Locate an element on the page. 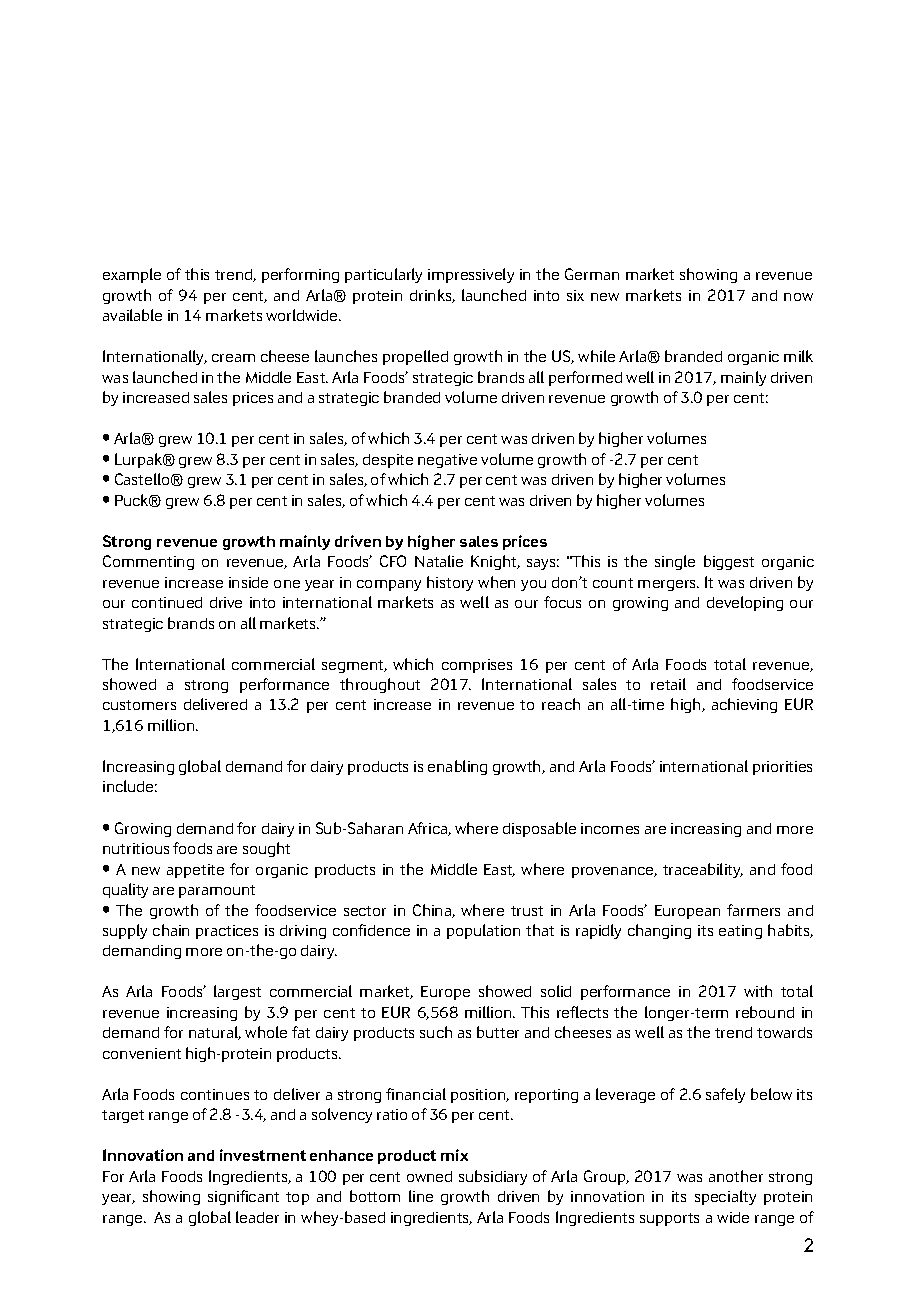  retail is located at coordinates (668, 684).
